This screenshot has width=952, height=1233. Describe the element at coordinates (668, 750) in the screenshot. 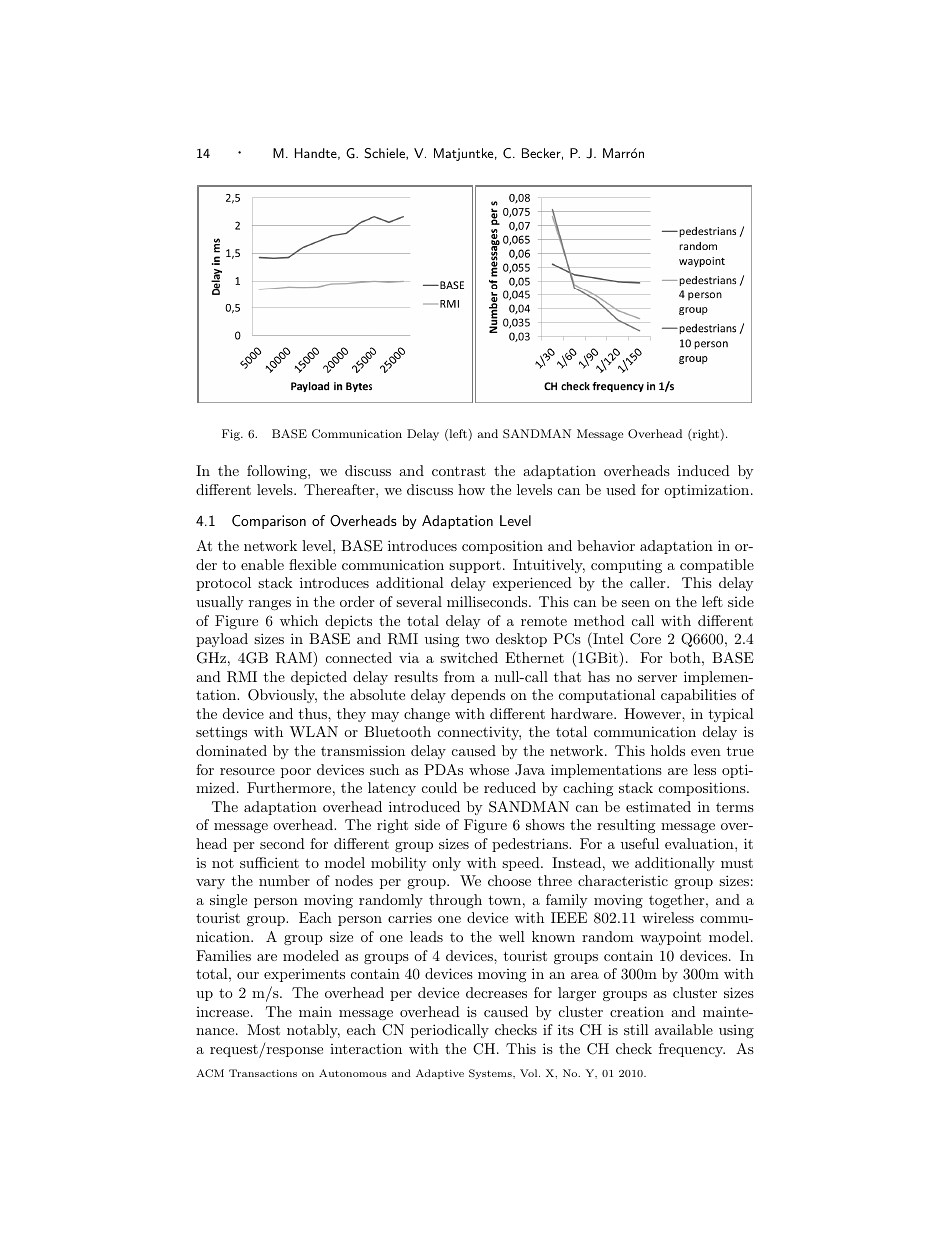

I see `holds` at that location.
